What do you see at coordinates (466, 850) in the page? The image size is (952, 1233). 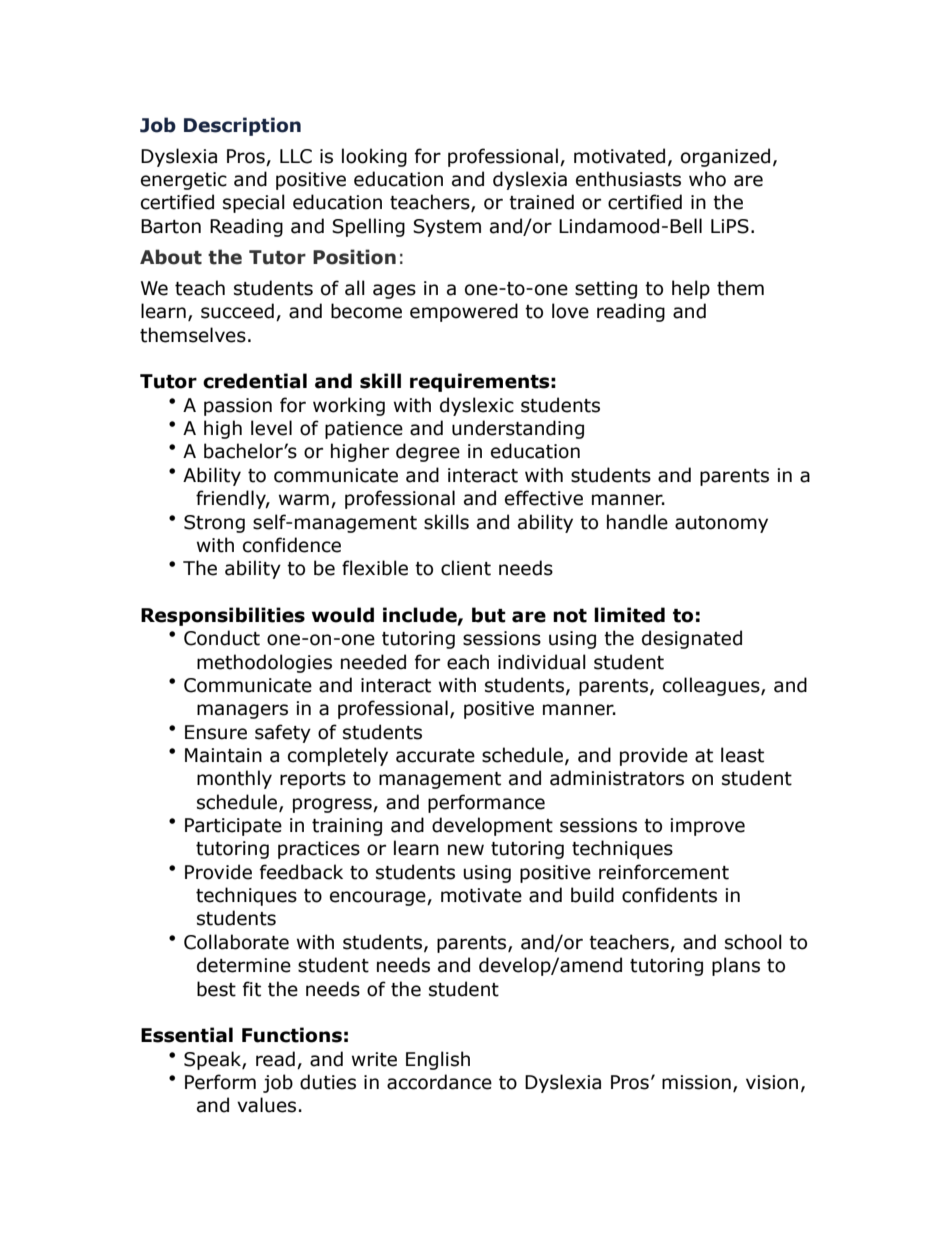 I see `new` at bounding box center [466, 850].
